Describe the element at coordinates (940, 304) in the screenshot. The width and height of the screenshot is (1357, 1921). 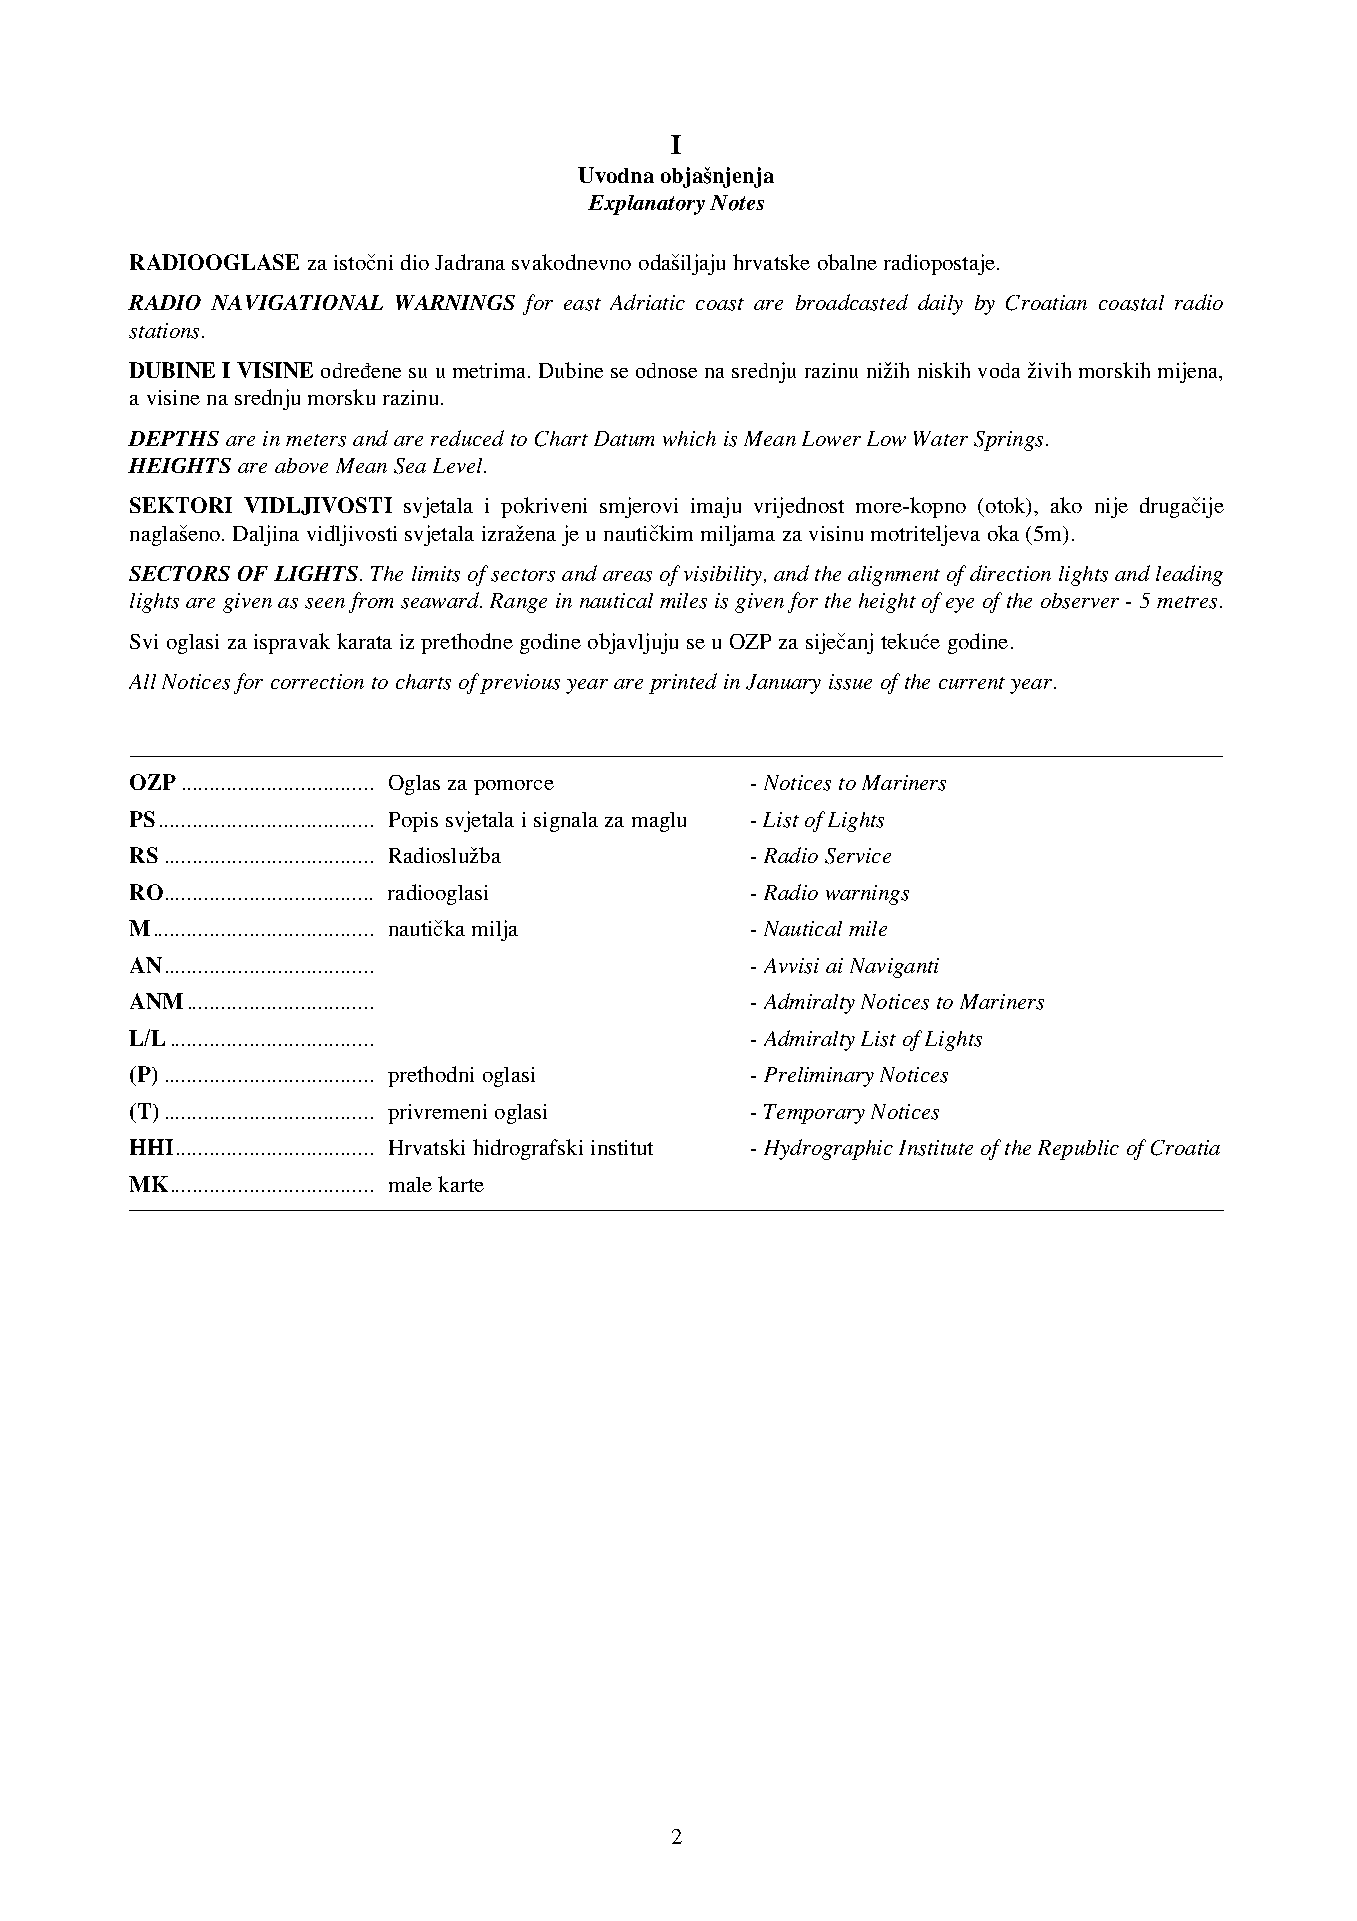
I see `daily` at that location.
